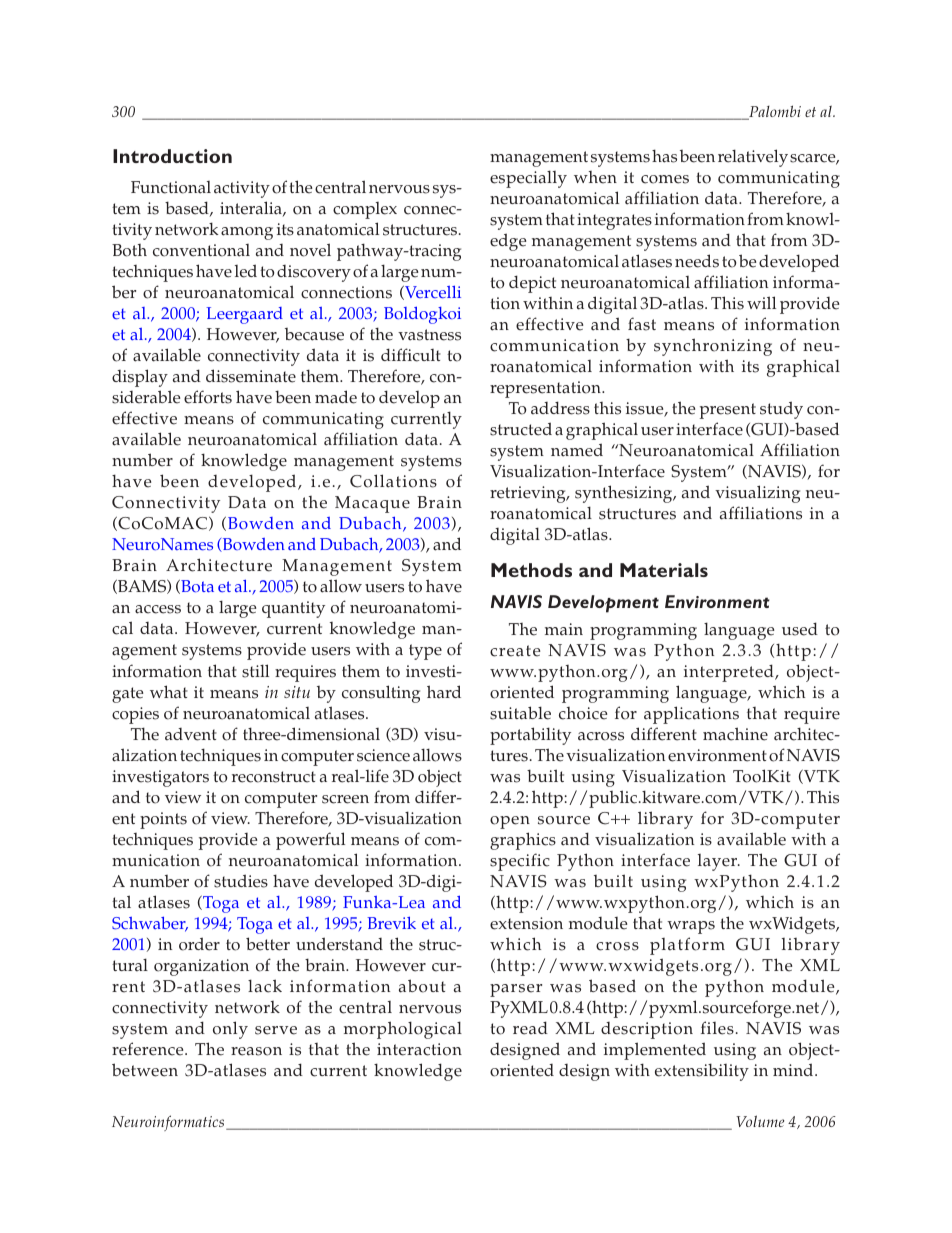 Image resolution: width=952 pixels, height=1233 pixels. I want to click on relatively, so click(753, 158).
